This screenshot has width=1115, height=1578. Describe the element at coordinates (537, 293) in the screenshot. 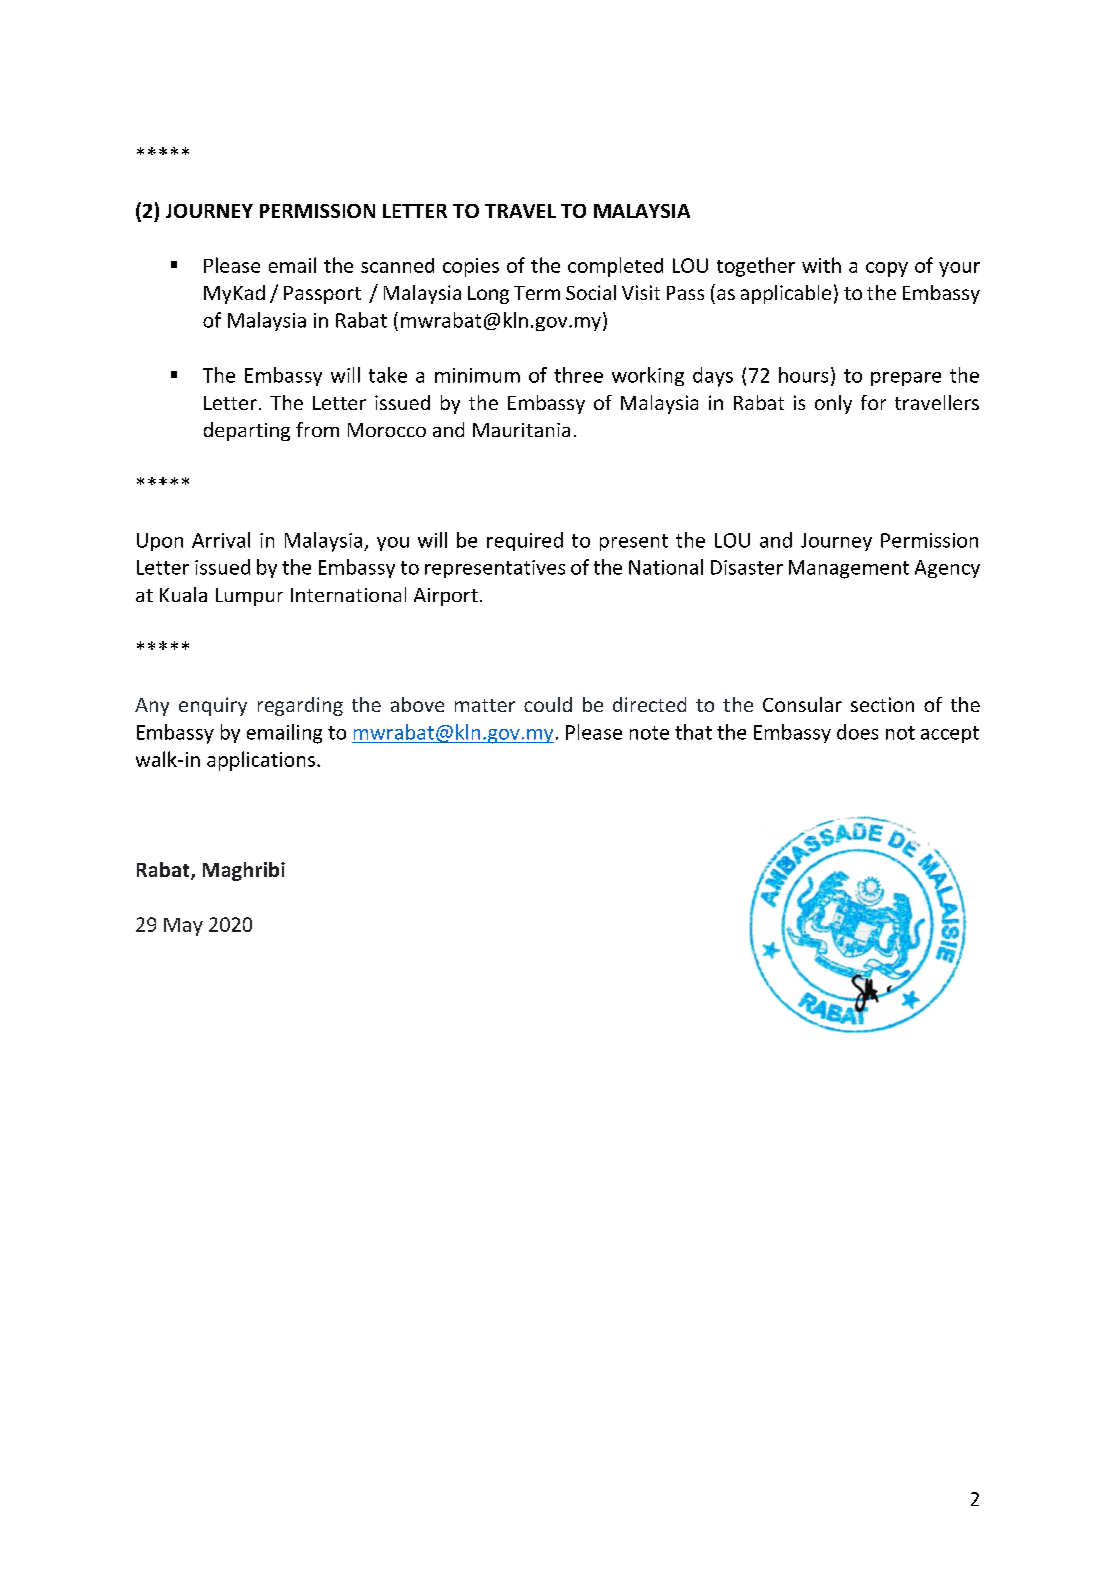

I see `Term` at that location.
